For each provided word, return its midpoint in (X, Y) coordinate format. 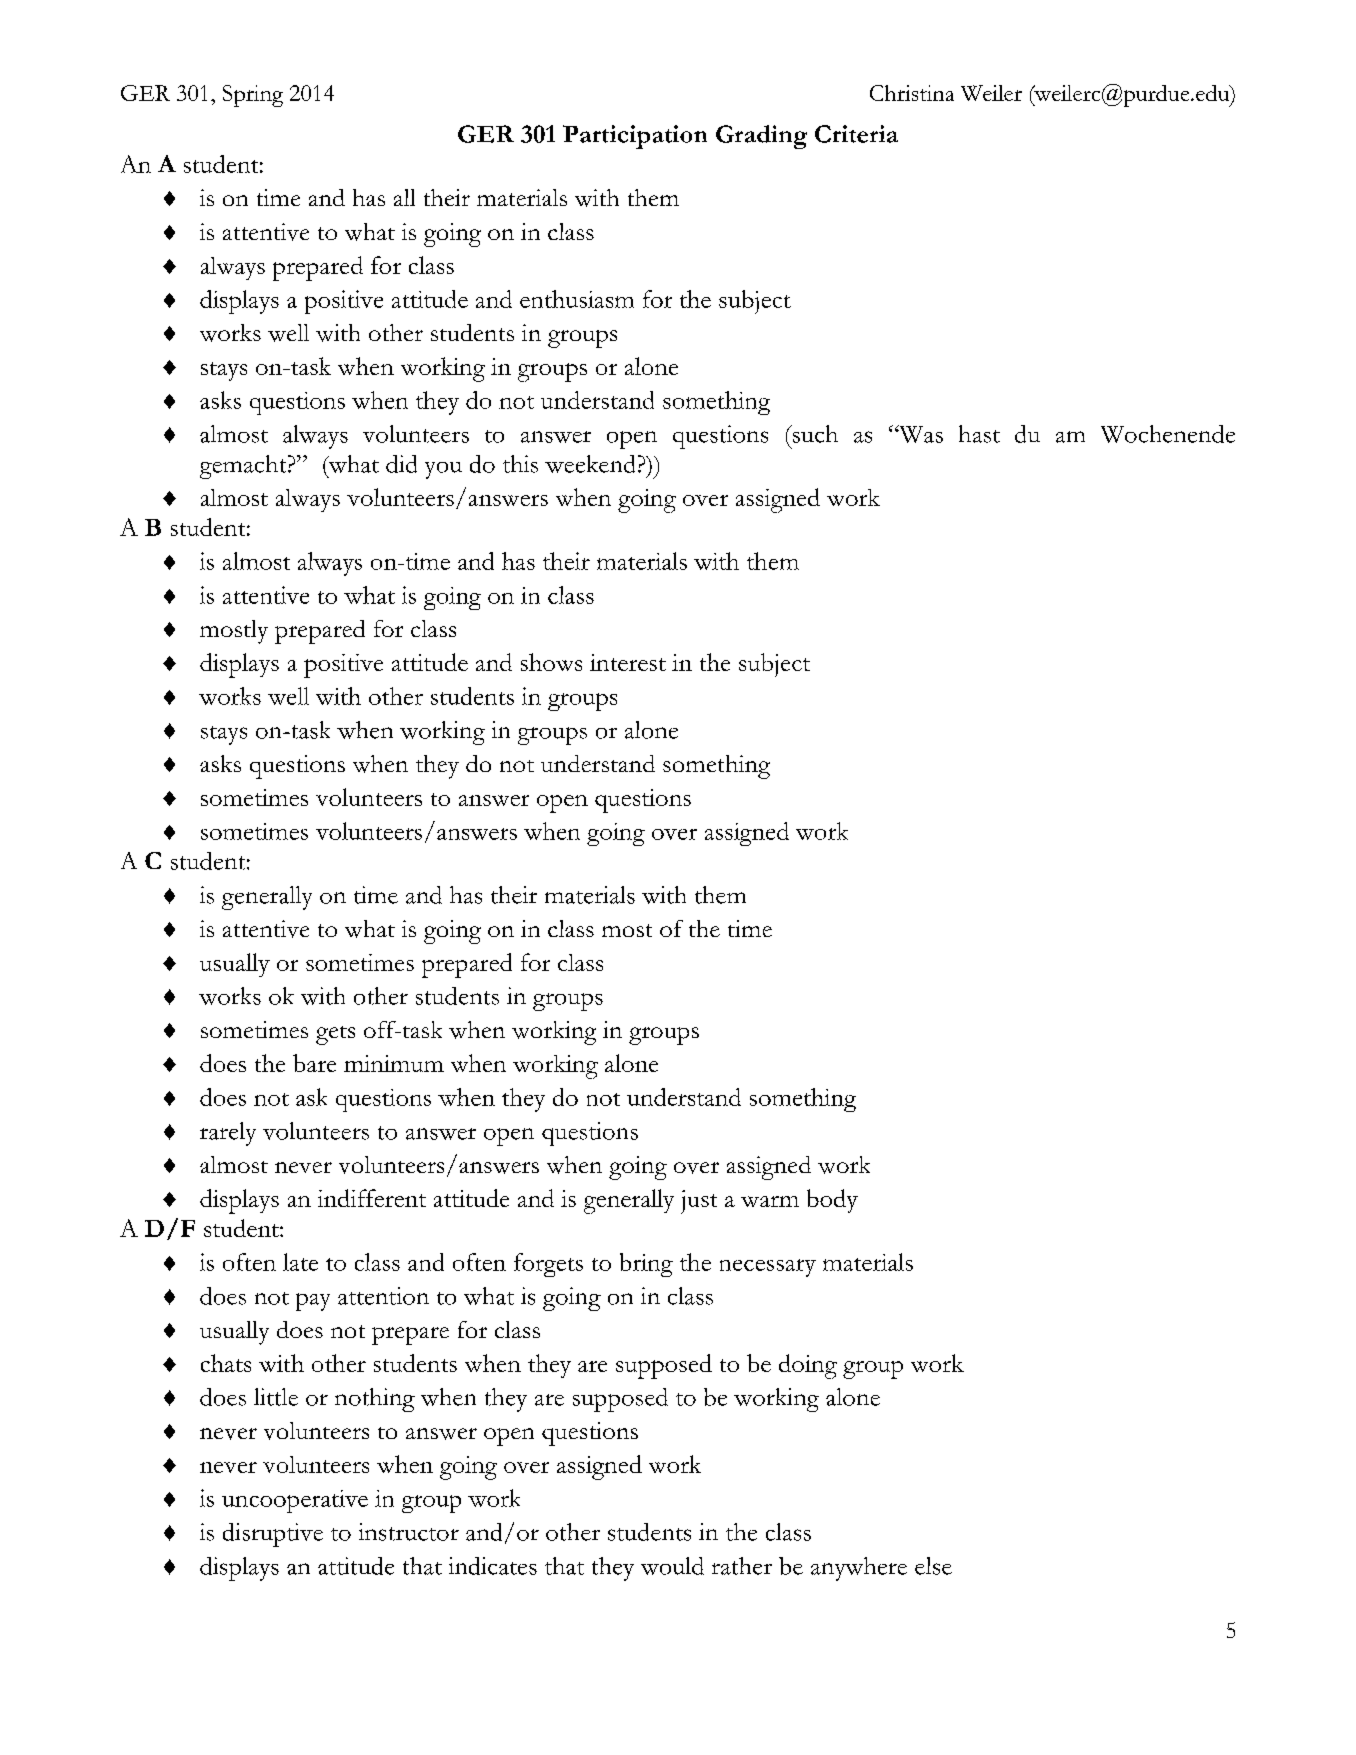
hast (979, 434)
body (832, 1201)
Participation (635, 137)
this (520, 464)
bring (646, 1265)
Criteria (856, 134)
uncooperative (295, 1501)
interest (628, 662)
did (401, 464)
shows (551, 662)
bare (314, 1063)
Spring (253, 96)
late (300, 1262)
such (814, 434)
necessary (768, 1268)
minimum (394, 1063)
